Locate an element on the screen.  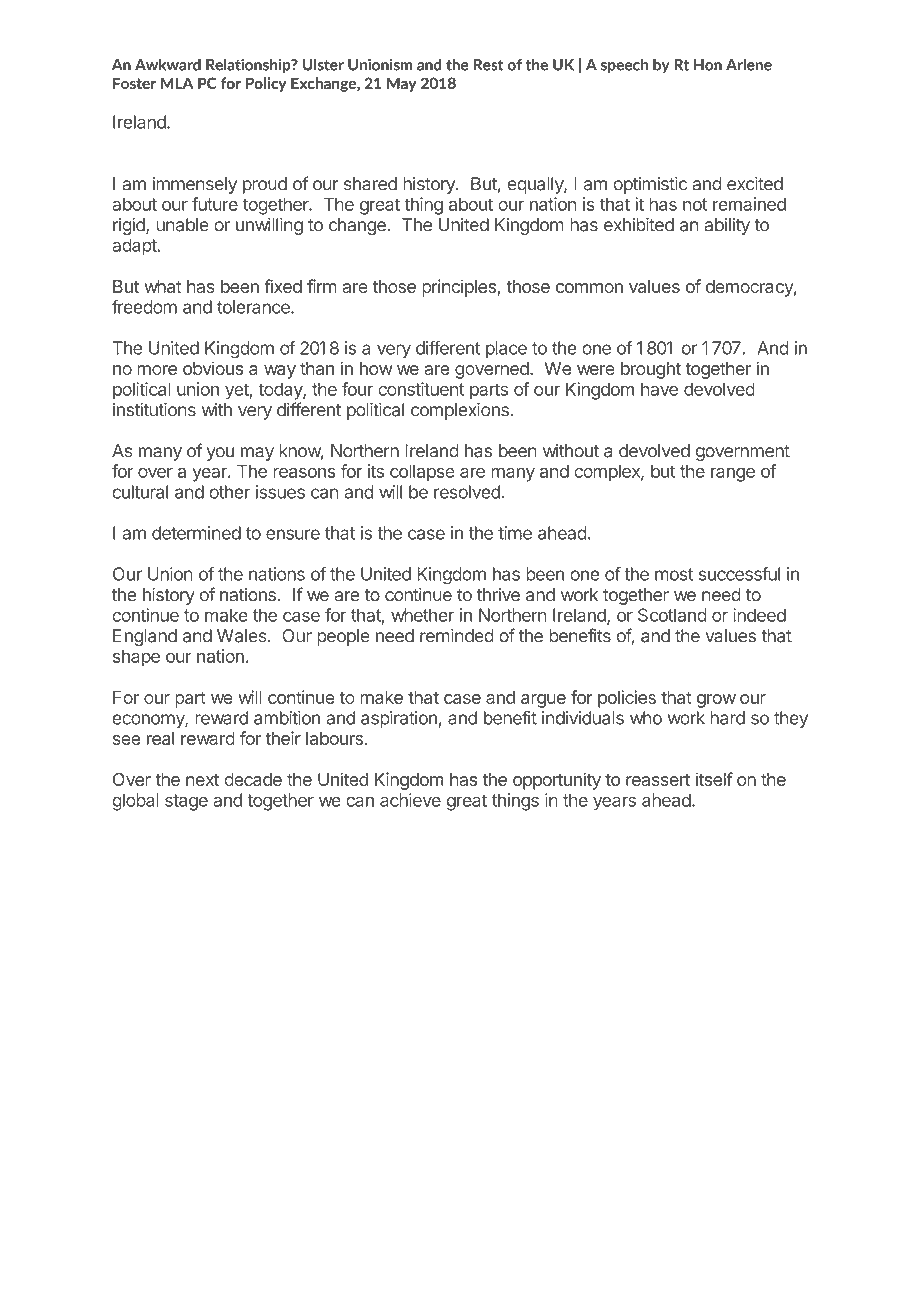
itself is located at coordinates (714, 779).
